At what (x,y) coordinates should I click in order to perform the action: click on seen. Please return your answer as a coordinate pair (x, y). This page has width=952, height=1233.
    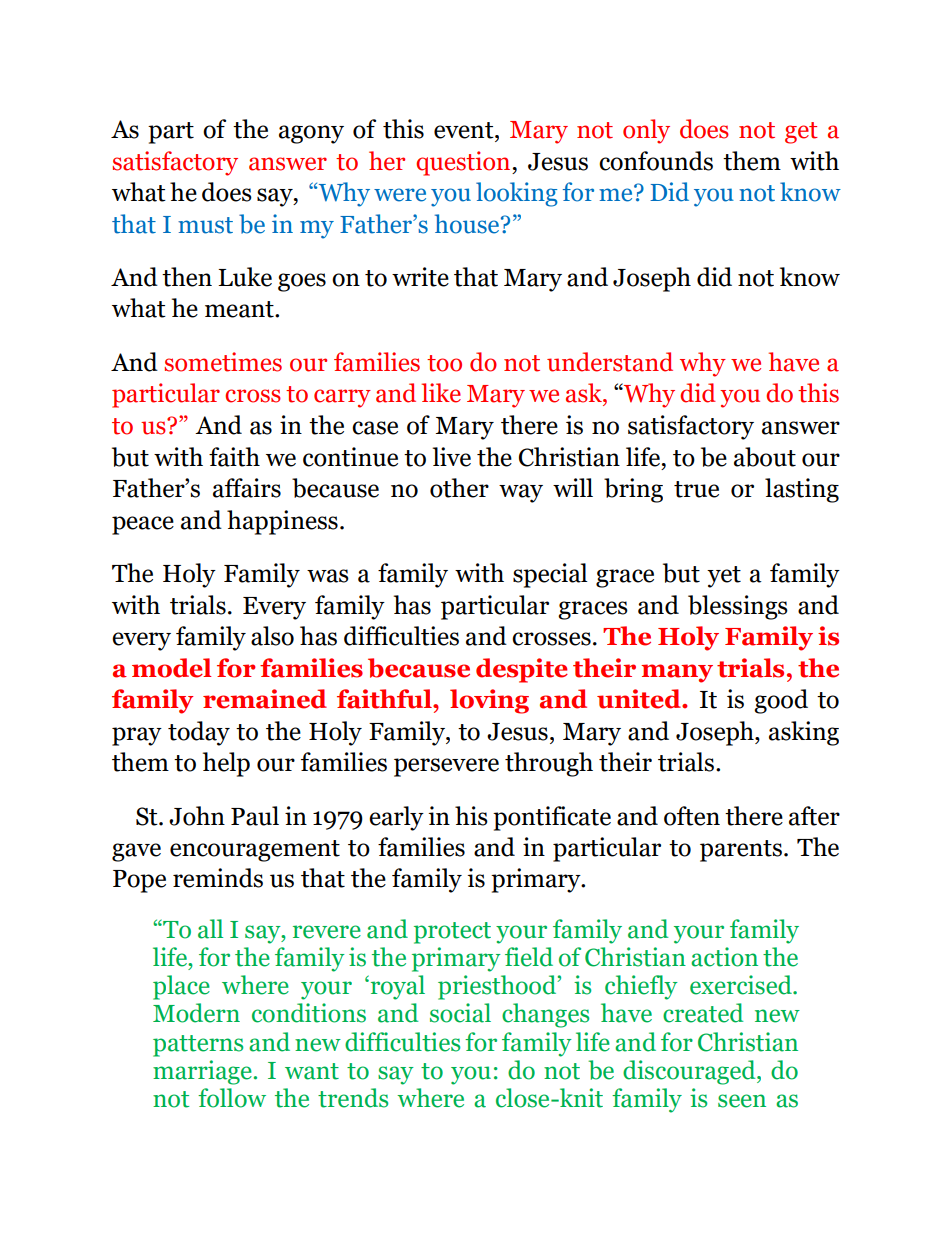
    Looking at the image, I should click on (742, 1101).
